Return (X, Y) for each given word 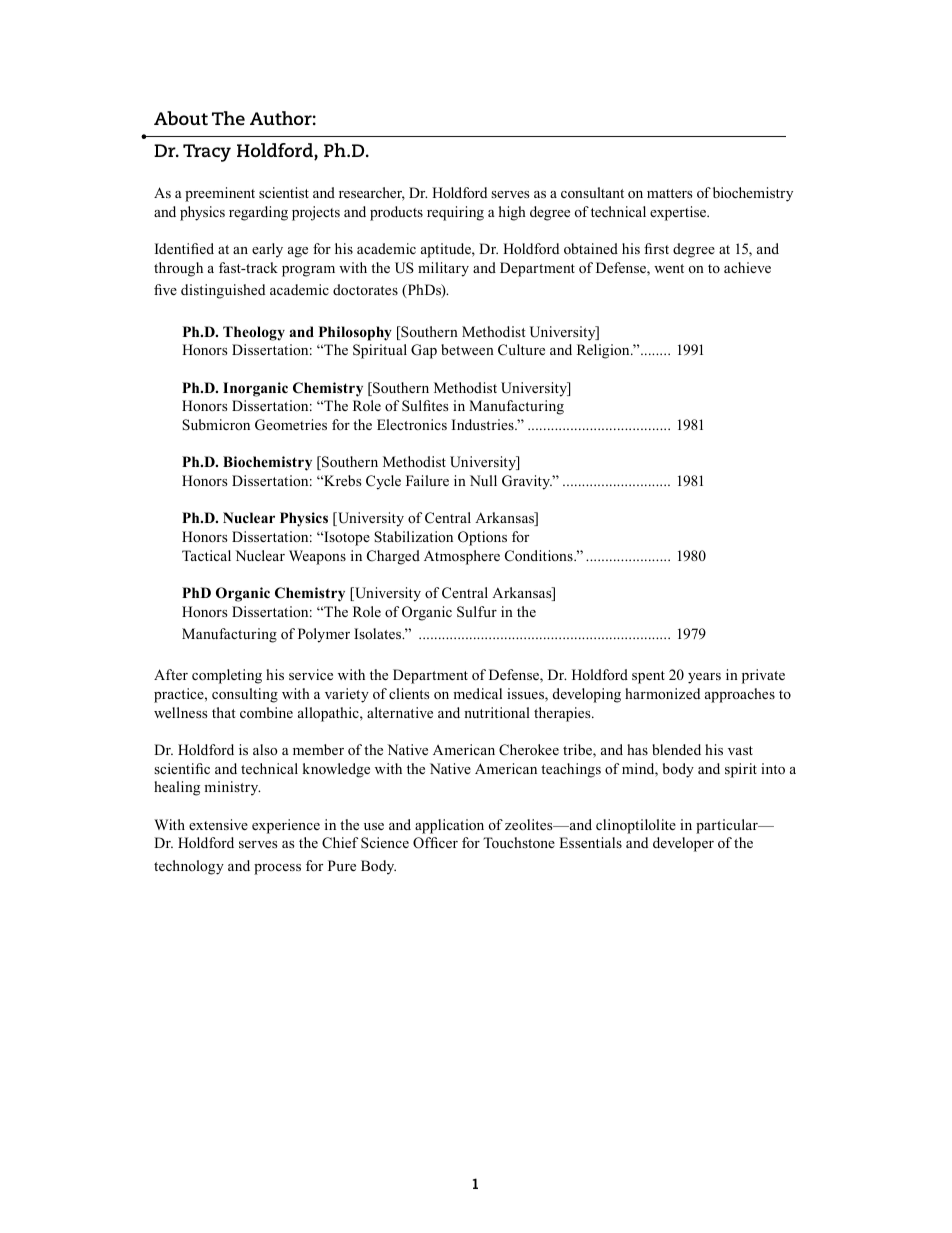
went (669, 268)
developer (683, 844)
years (704, 678)
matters (669, 193)
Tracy (207, 153)
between (467, 349)
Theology (254, 333)
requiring (455, 213)
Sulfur (477, 612)
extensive (218, 824)
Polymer (324, 635)
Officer (435, 843)
